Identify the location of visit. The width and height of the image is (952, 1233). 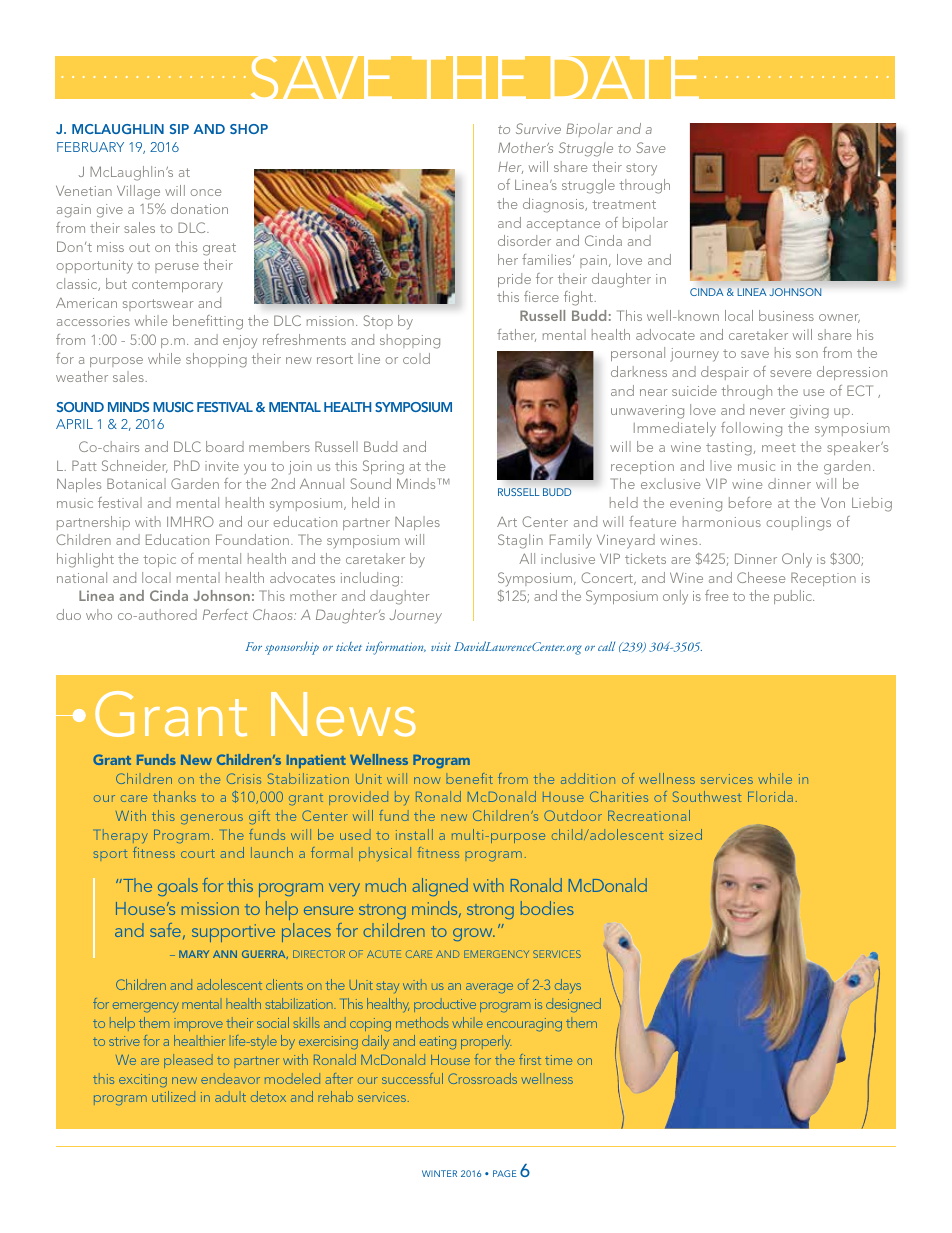
(441, 646).
